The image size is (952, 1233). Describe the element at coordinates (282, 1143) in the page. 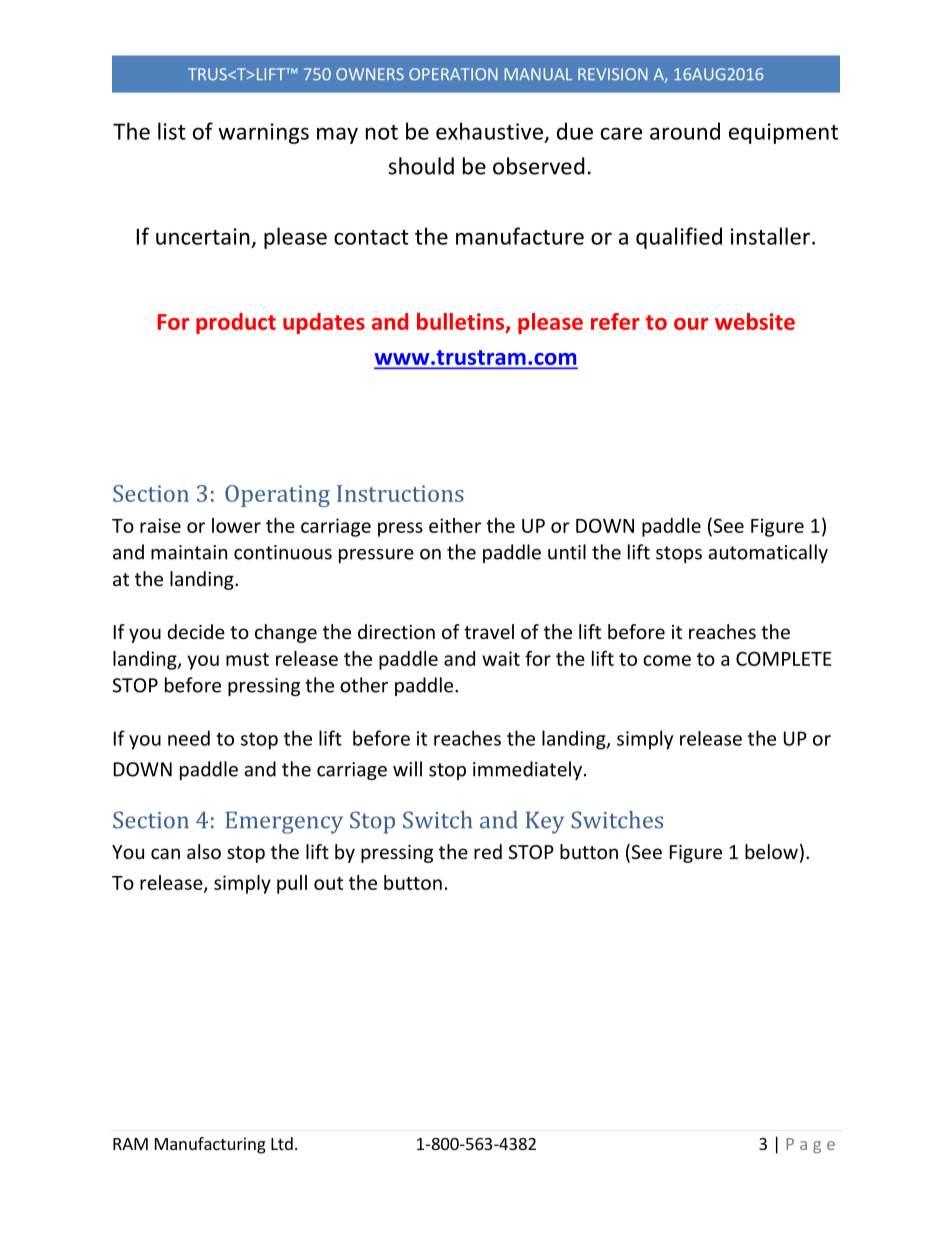

I see `Ltd` at that location.
